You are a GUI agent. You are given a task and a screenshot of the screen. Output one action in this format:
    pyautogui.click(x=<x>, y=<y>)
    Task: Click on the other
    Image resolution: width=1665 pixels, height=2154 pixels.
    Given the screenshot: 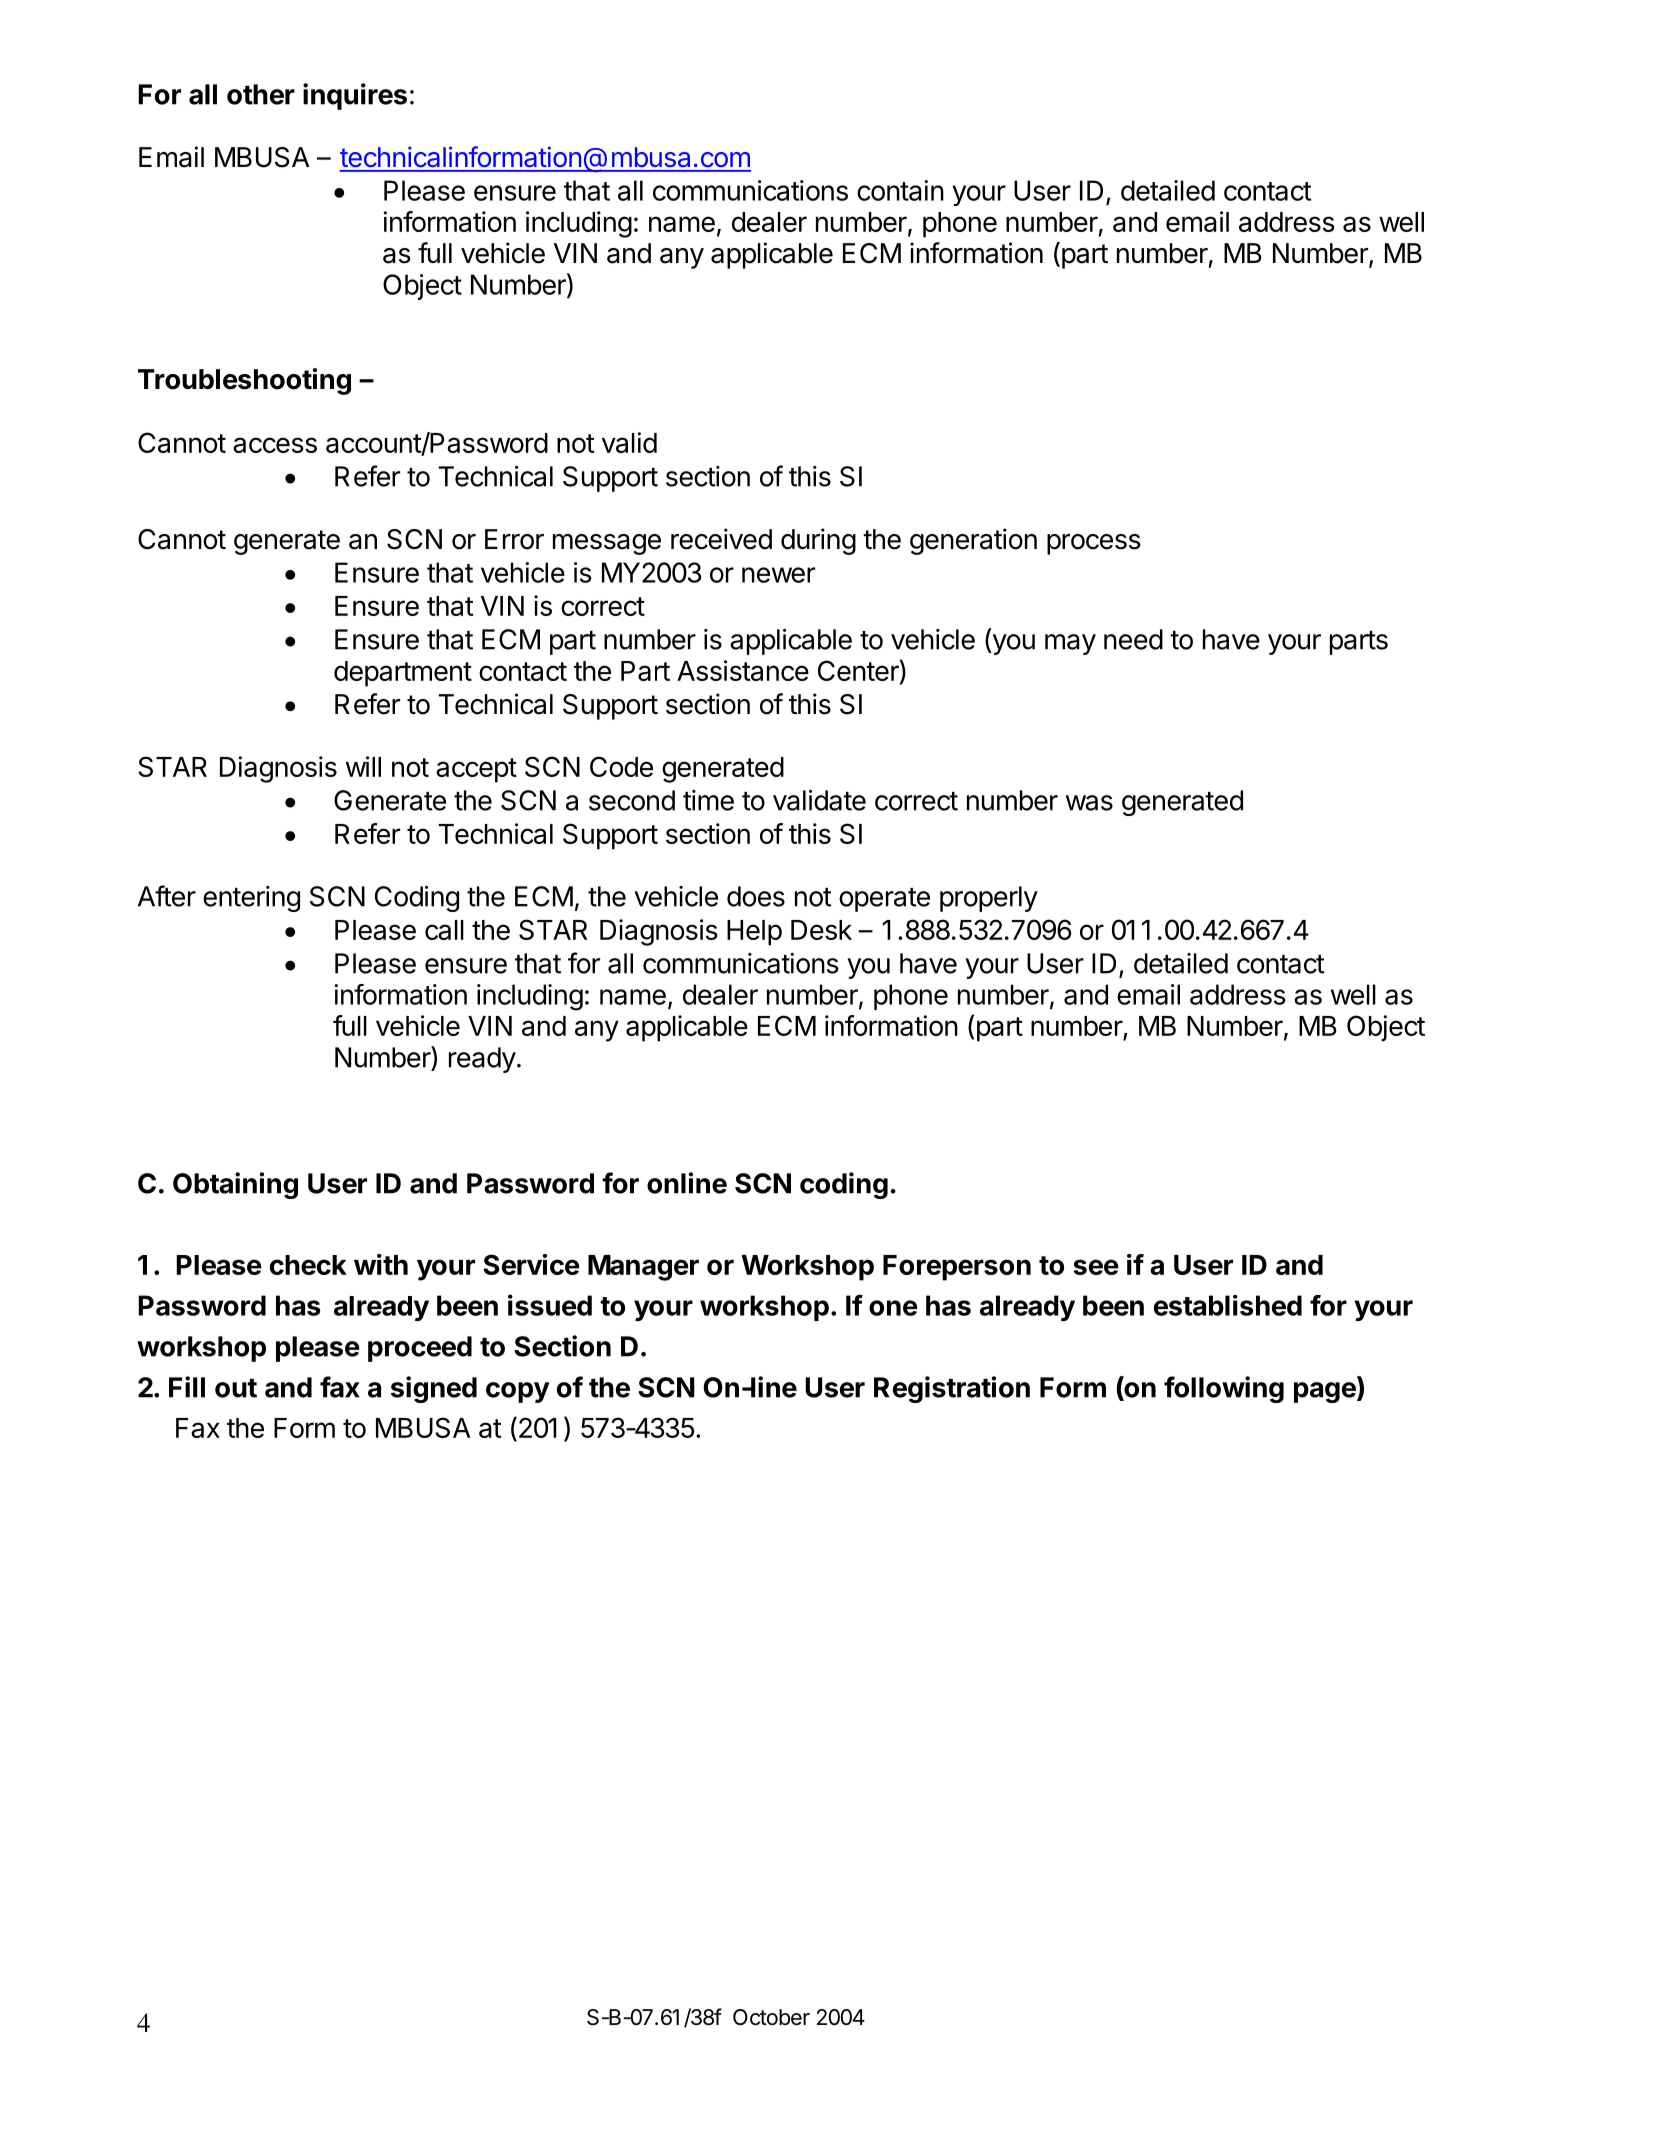 What is the action you would take?
    pyautogui.click(x=261, y=94)
